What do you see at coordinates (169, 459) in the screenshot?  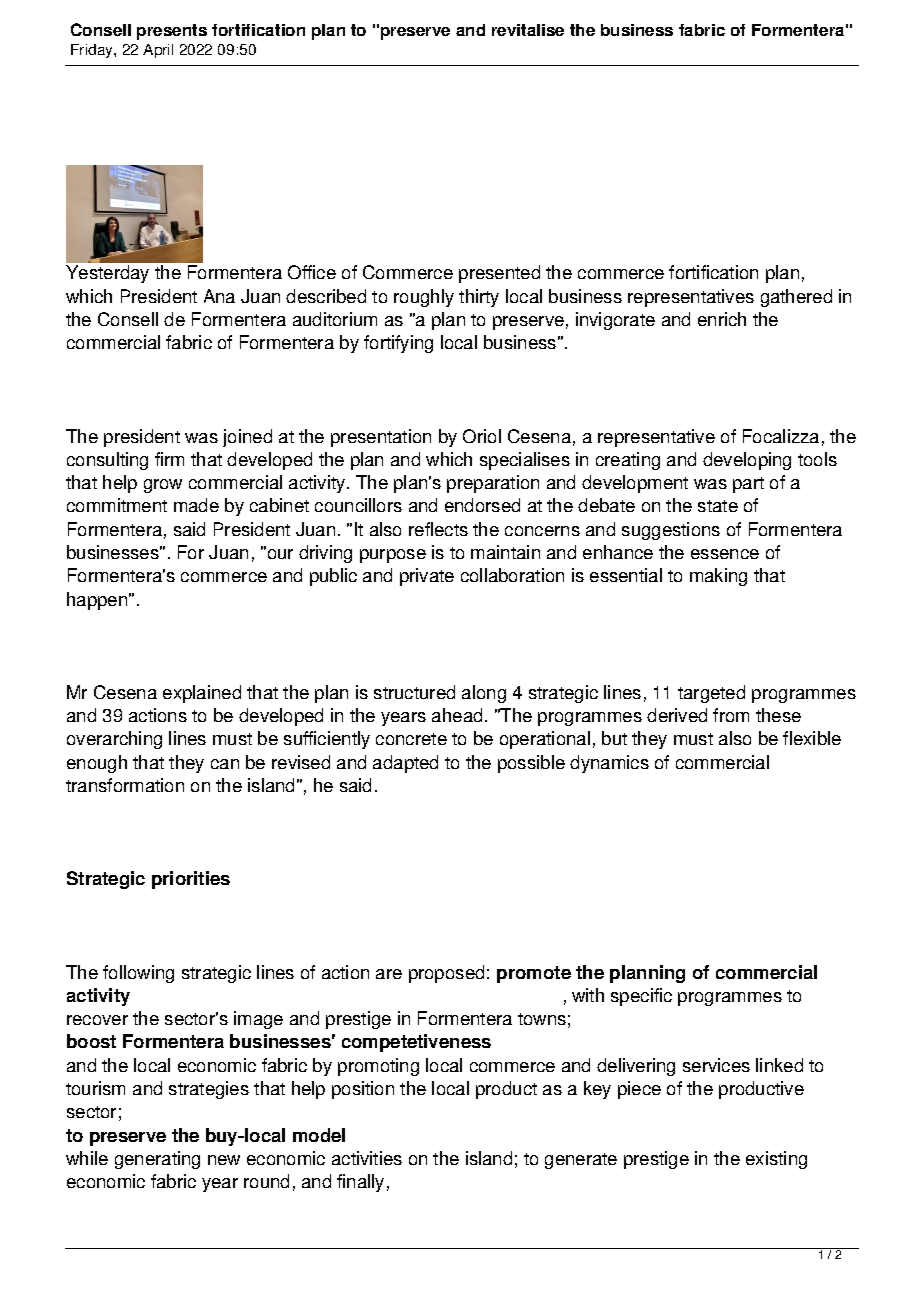 I see `firm` at bounding box center [169, 459].
